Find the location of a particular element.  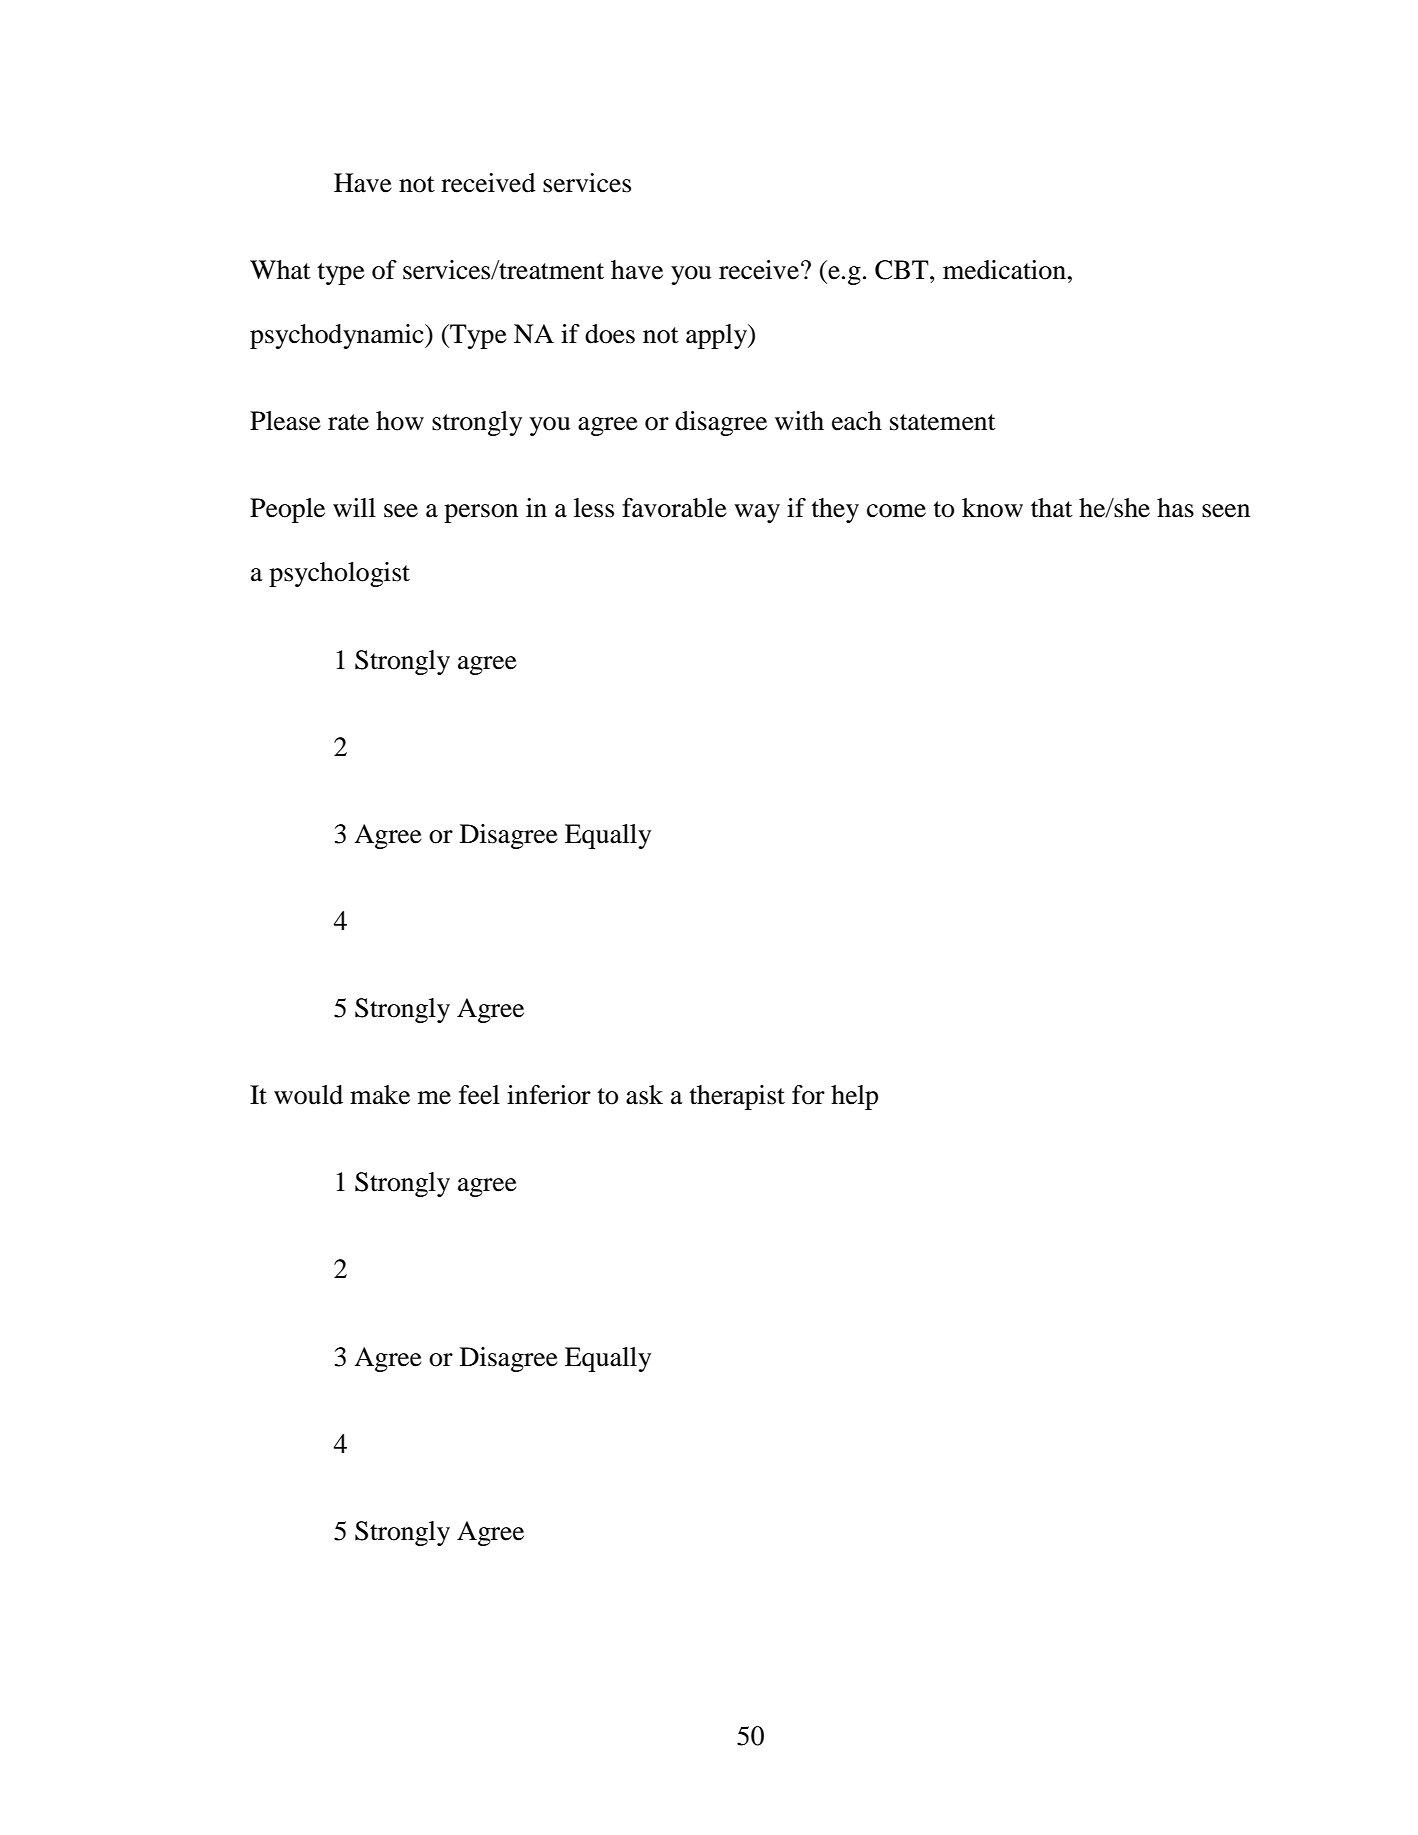

for is located at coordinates (808, 1095).
